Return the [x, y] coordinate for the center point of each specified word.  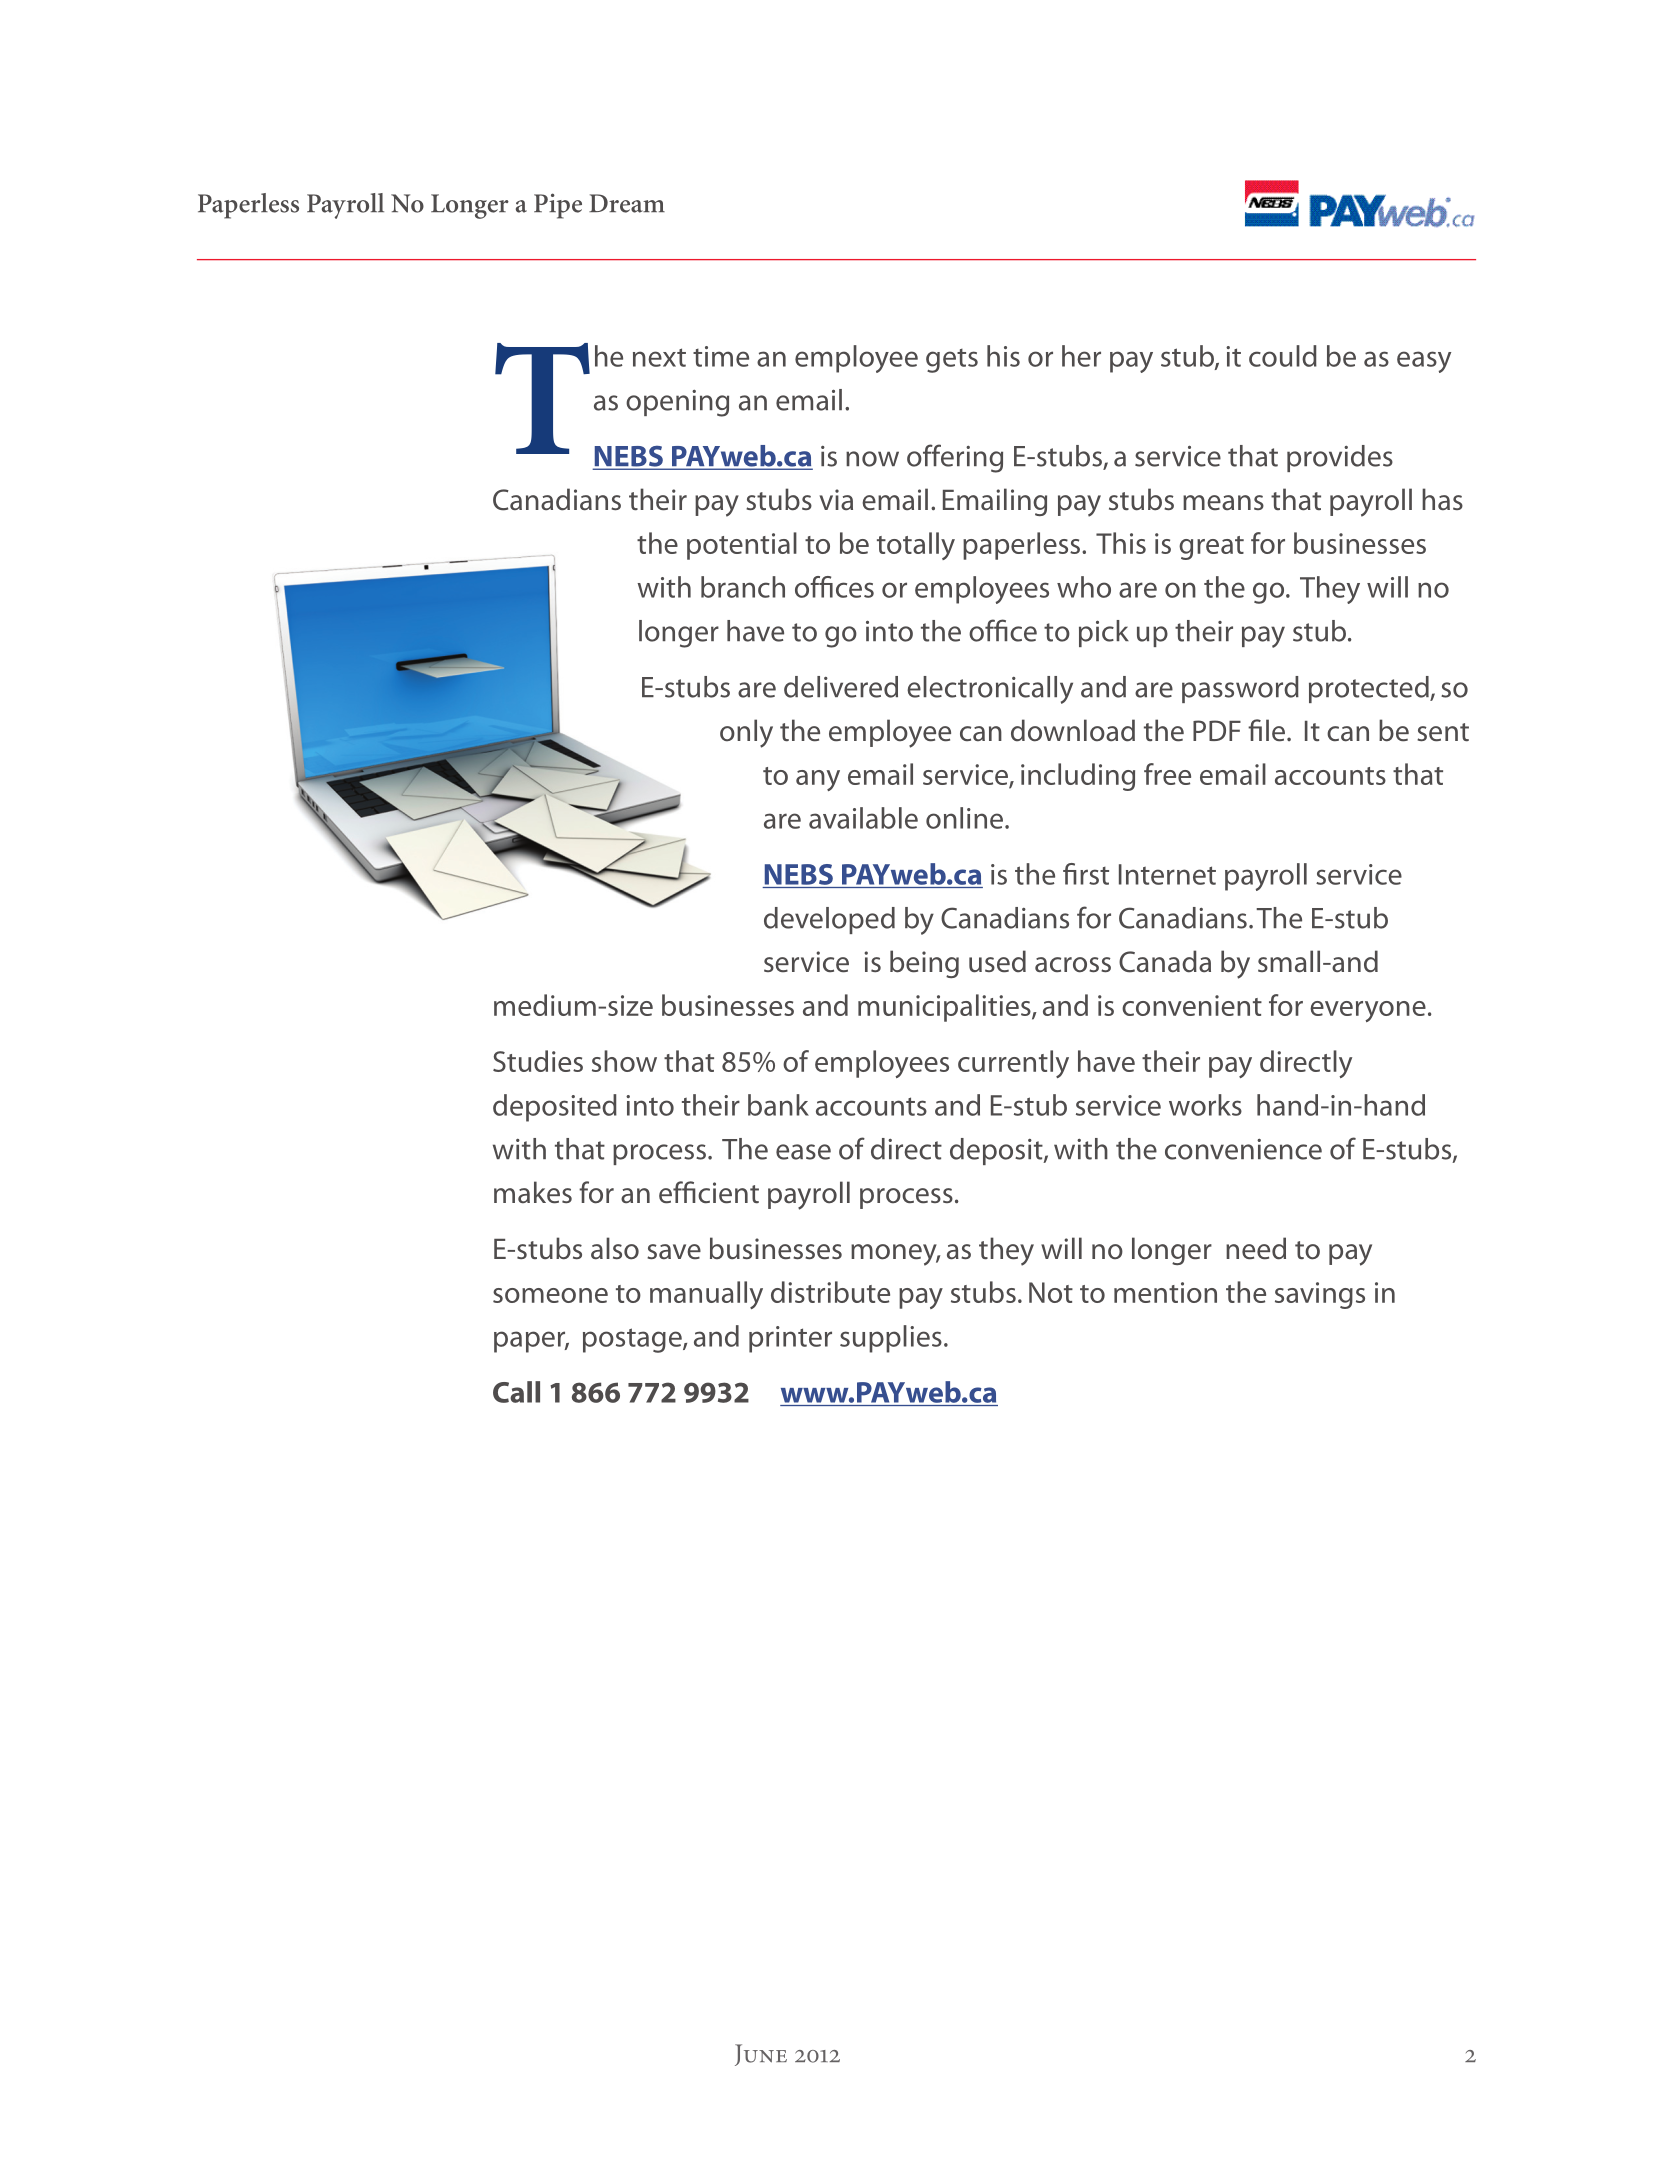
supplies [891, 1339]
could [1283, 356]
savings [1320, 1295]
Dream [627, 203]
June [761, 2055]
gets [952, 361]
